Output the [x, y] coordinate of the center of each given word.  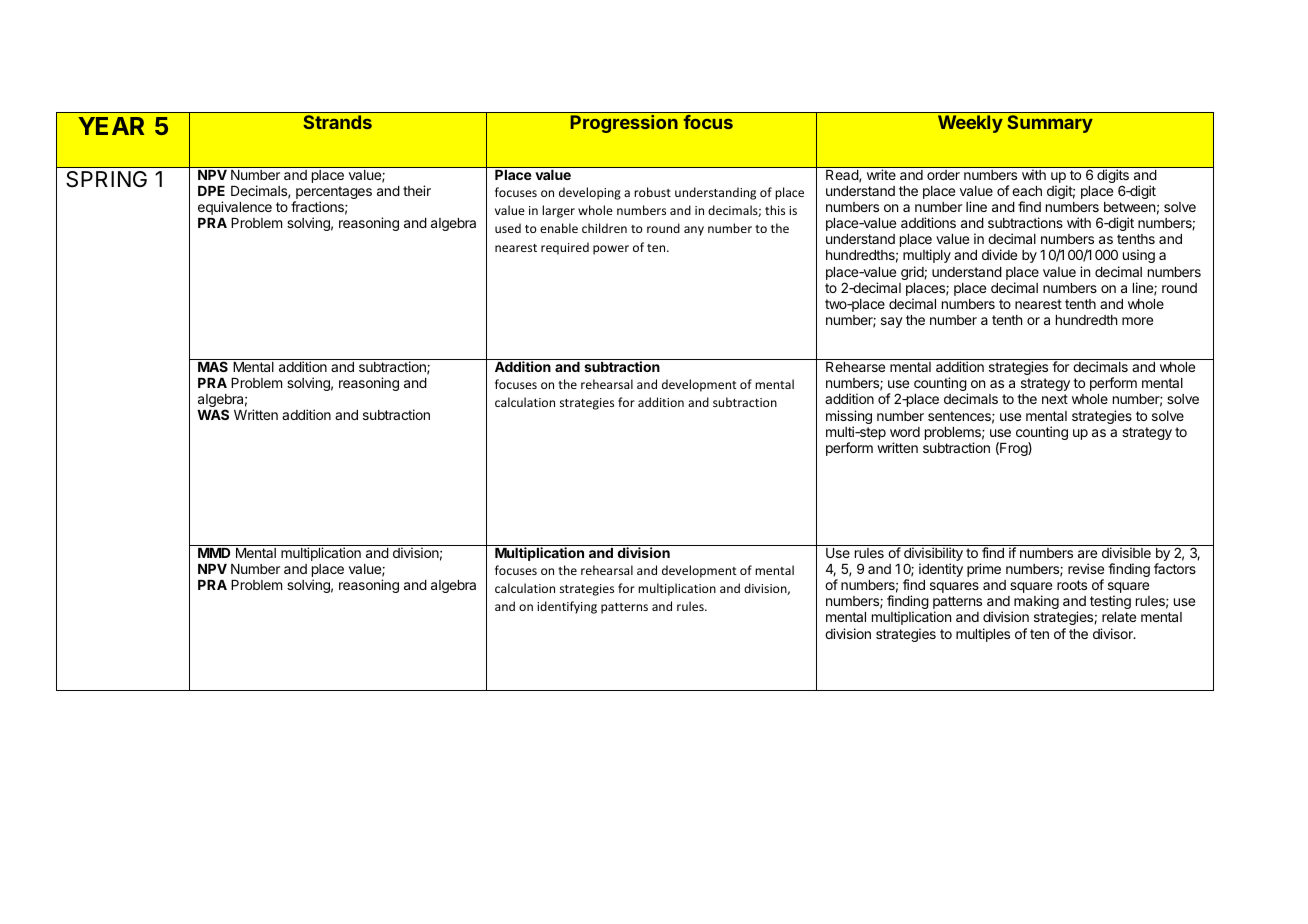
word [905, 432]
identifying [567, 607]
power [611, 250]
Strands [337, 122]
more [1137, 321]
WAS [213, 414]
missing [849, 418]
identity [941, 570]
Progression [624, 124]
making [1035, 603]
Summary [1050, 124]
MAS [213, 366]
